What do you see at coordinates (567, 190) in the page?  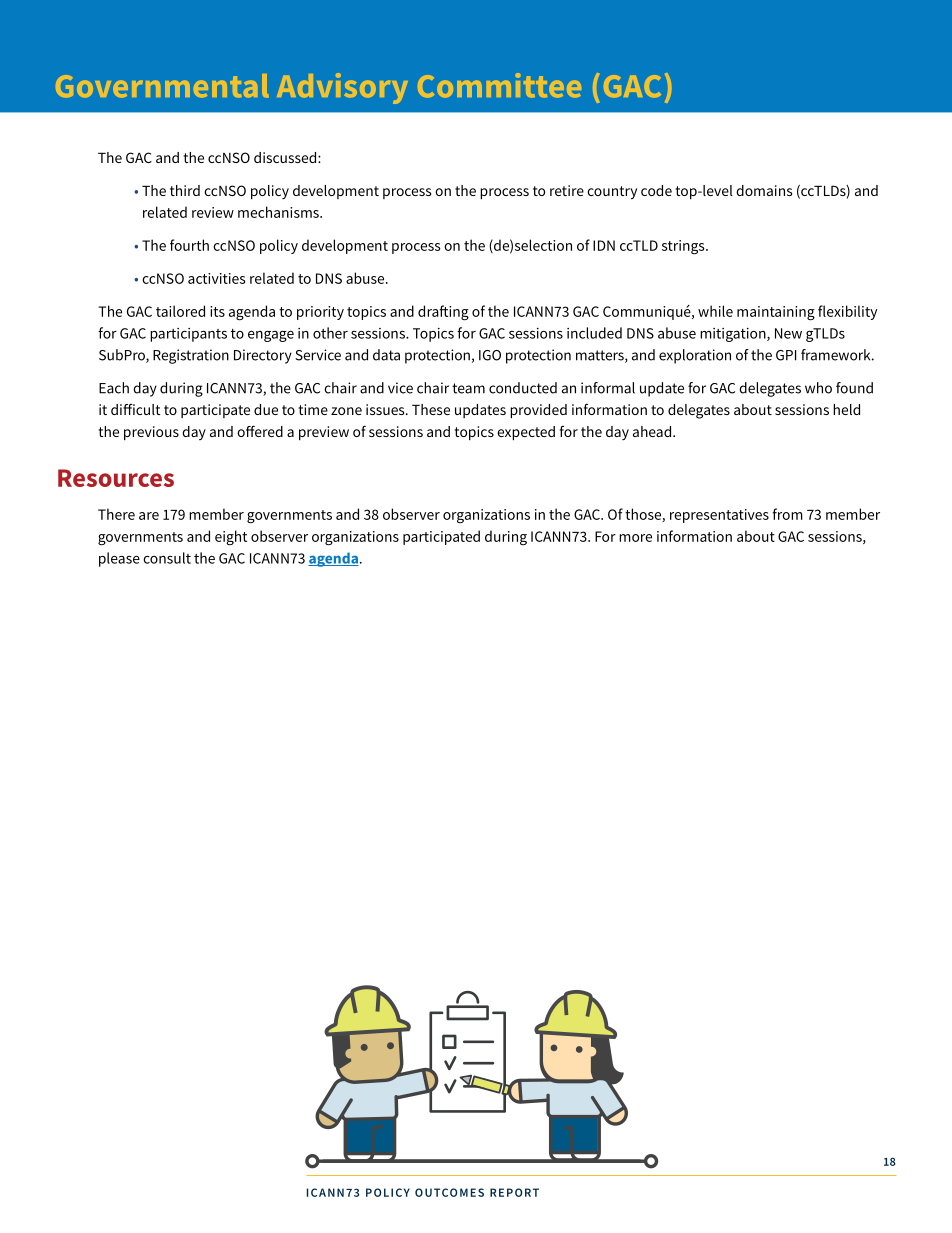 I see `retire` at bounding box center [567, 190].
